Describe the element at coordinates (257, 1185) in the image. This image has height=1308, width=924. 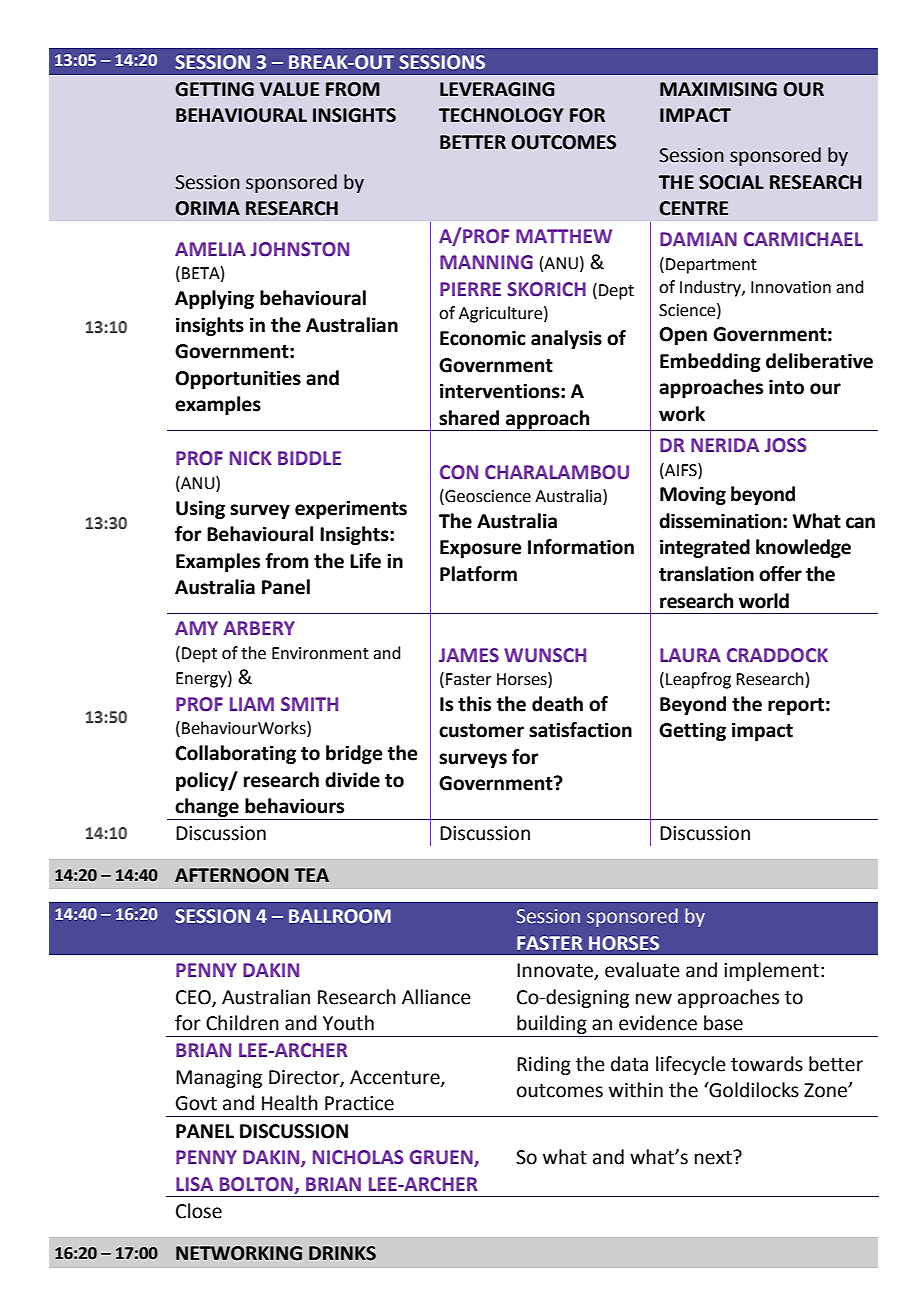
I see `BOLTON` at that location.
